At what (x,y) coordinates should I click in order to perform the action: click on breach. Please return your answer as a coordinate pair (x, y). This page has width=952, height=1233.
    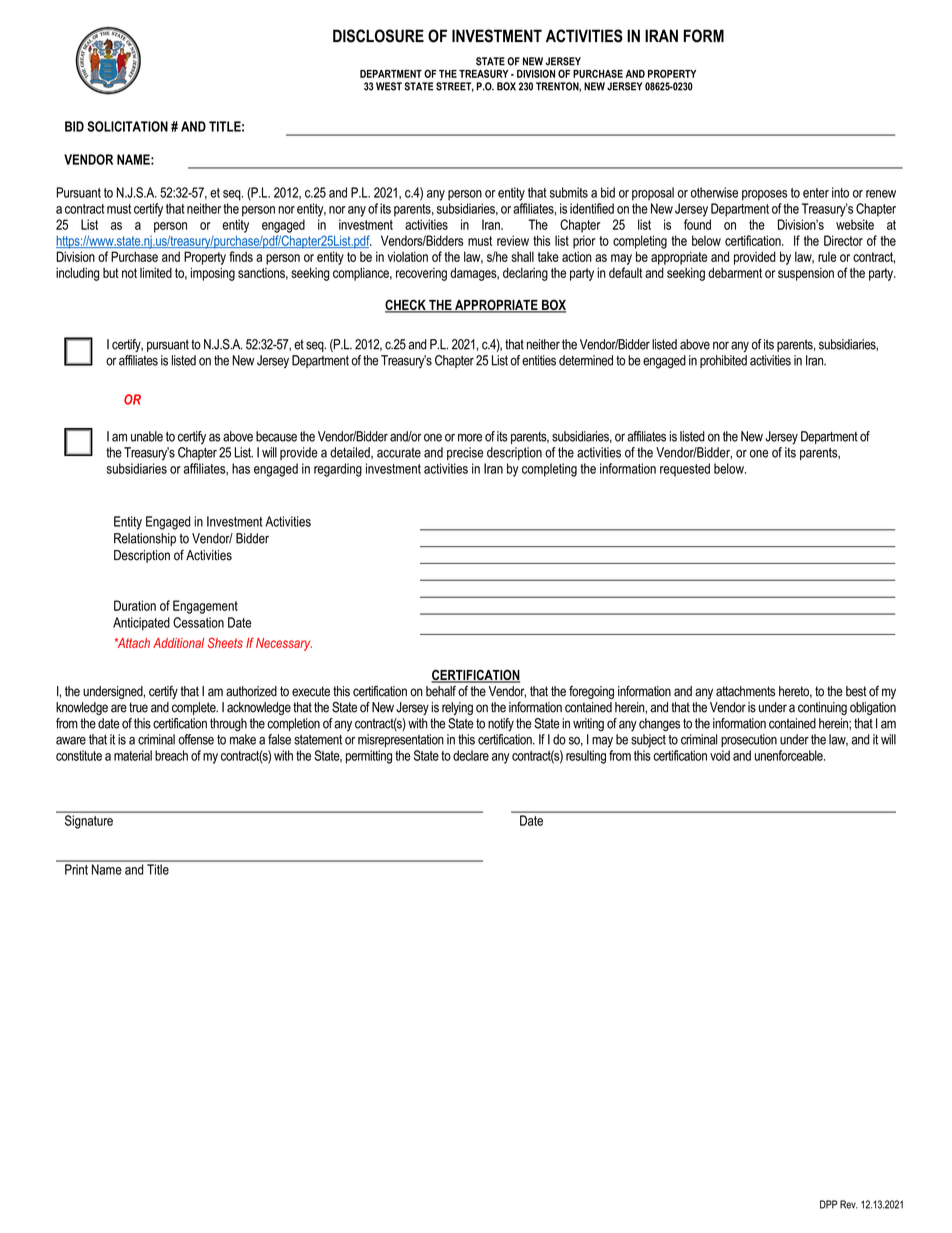
    Looking at the image, I should click on (171, 755).
